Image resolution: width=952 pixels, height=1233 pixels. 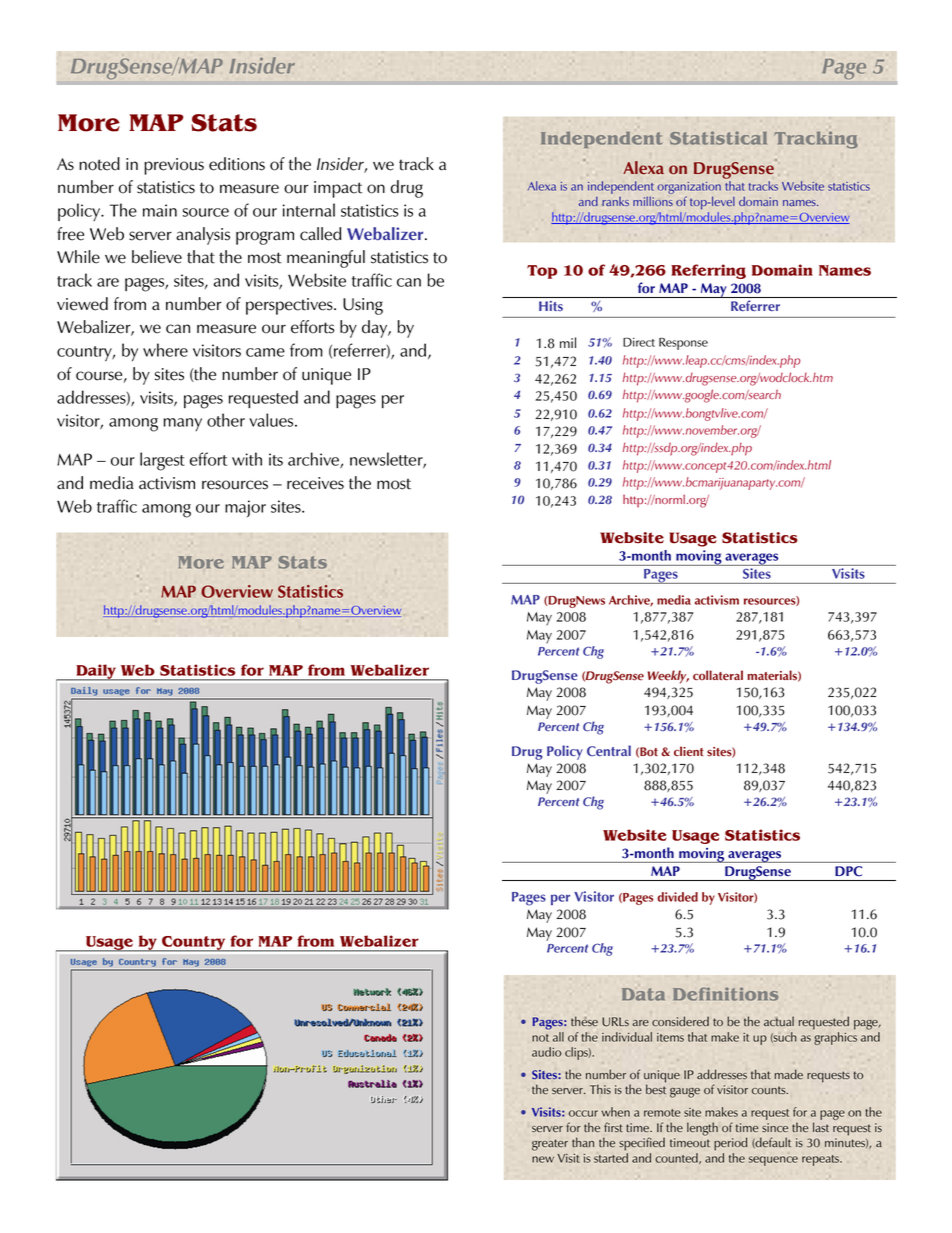 I want to click on Statistical, so click(x=718, y=138).
